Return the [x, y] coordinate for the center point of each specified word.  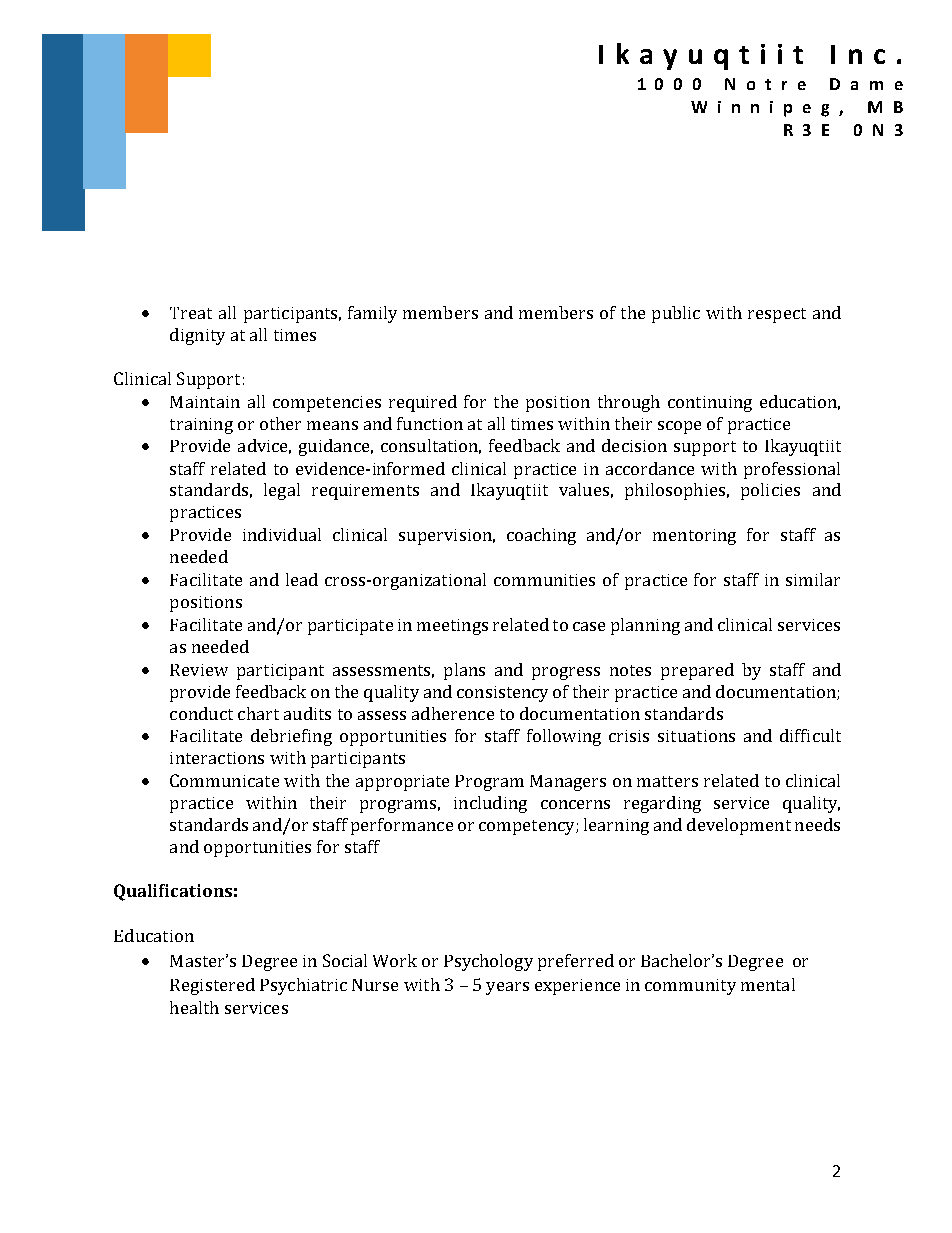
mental [768, 984]
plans [464, 671]
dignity [197, 336]
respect [777, 315]
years [507, 988]
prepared [697, 671]
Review [199, 670]
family [372, 314]
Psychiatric [303, 986]
